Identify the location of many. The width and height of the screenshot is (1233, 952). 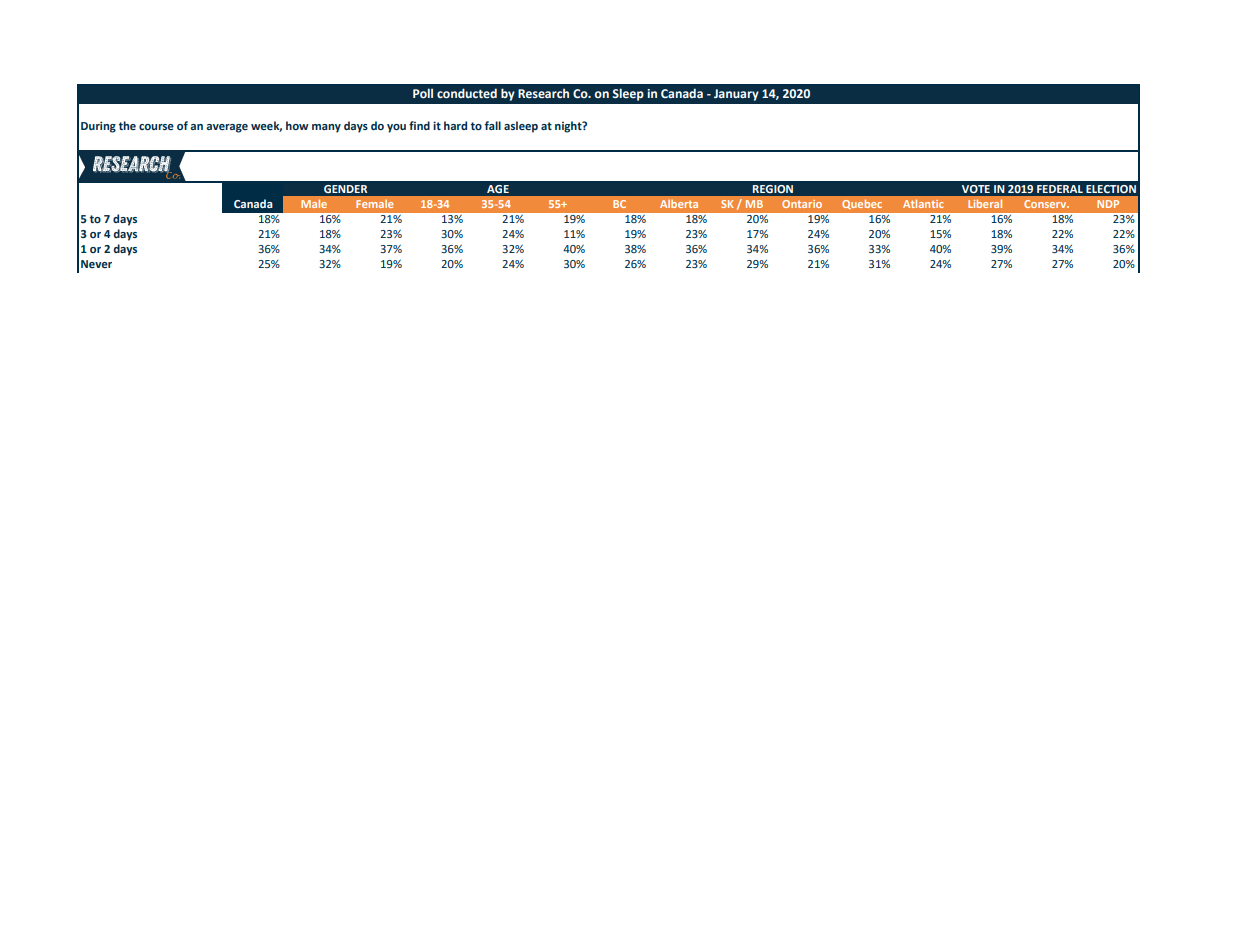
(326, 128).
